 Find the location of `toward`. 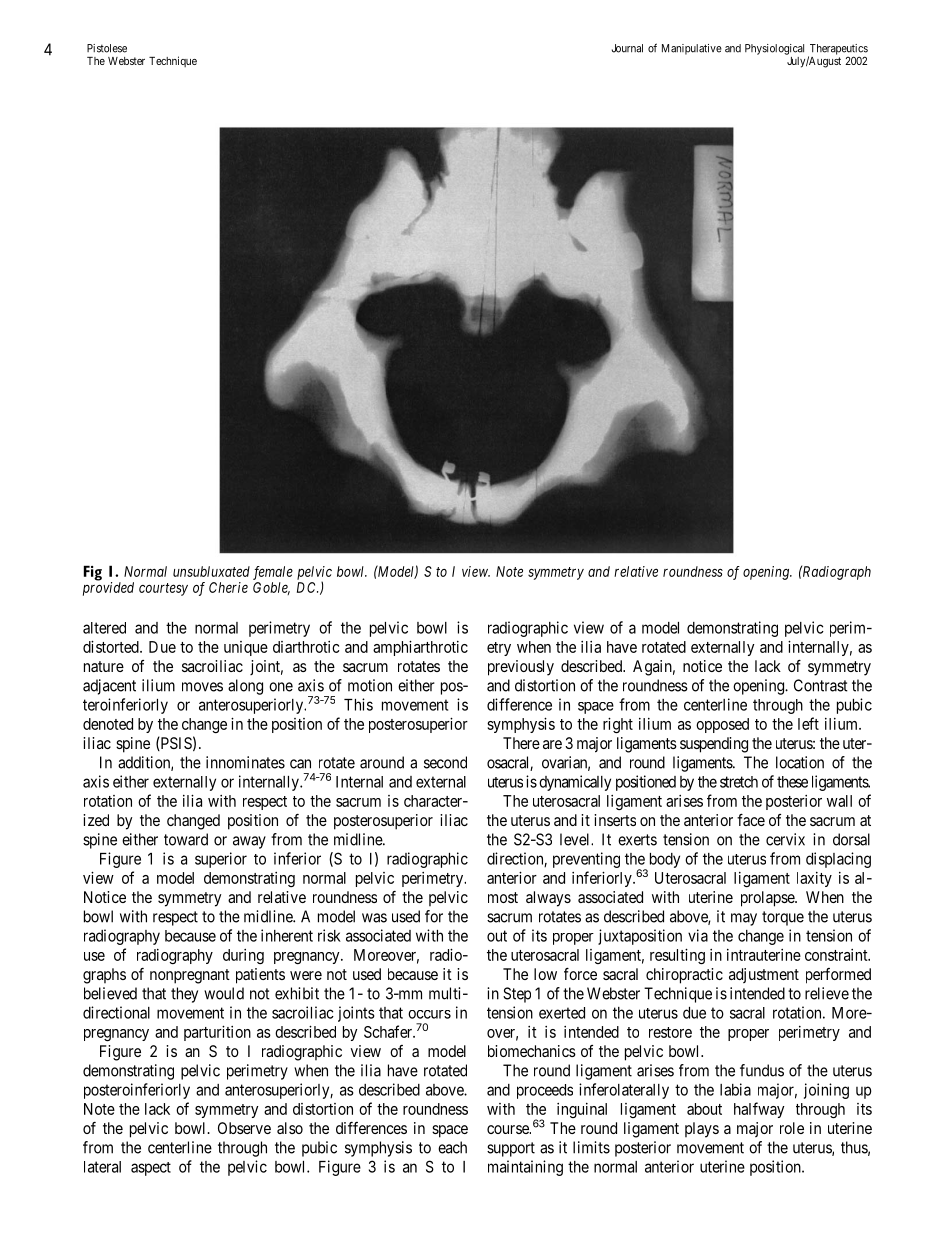

toward is located at coordinates (186, 839).
